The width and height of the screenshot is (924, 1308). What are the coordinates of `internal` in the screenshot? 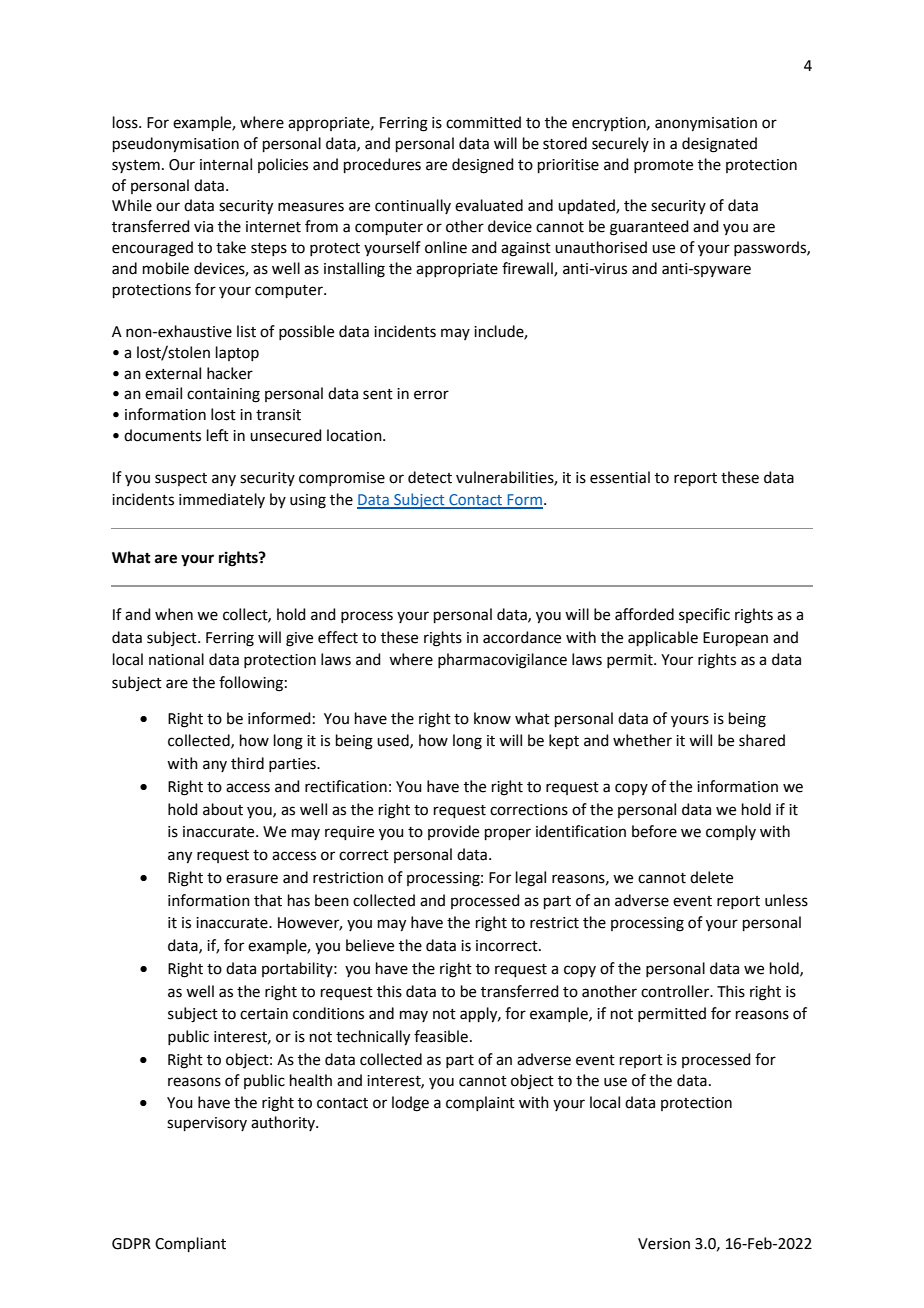 It's located at (226, 164).
